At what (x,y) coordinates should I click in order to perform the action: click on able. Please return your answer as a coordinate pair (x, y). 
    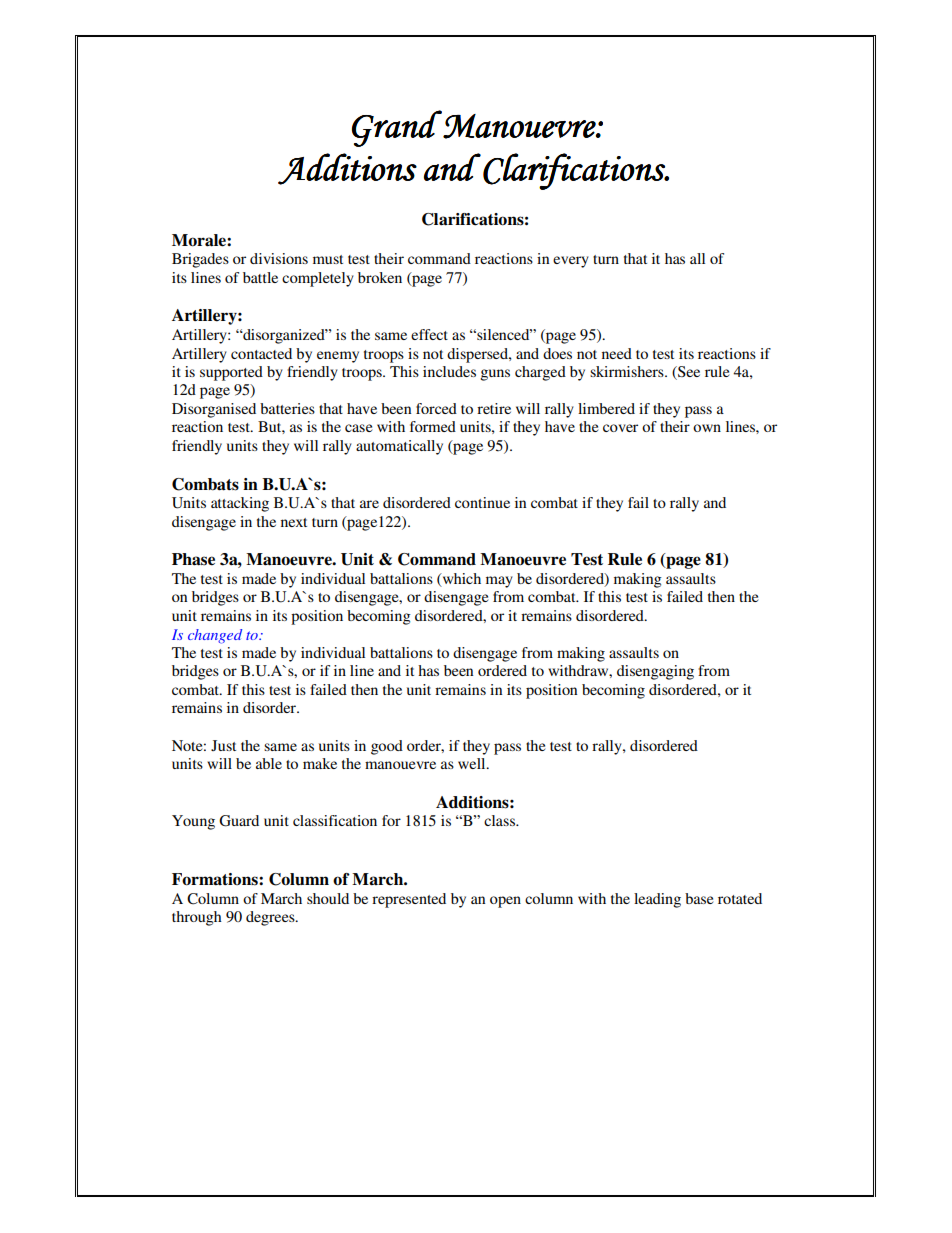
    Looking at the image, I should click on (269, 763).
